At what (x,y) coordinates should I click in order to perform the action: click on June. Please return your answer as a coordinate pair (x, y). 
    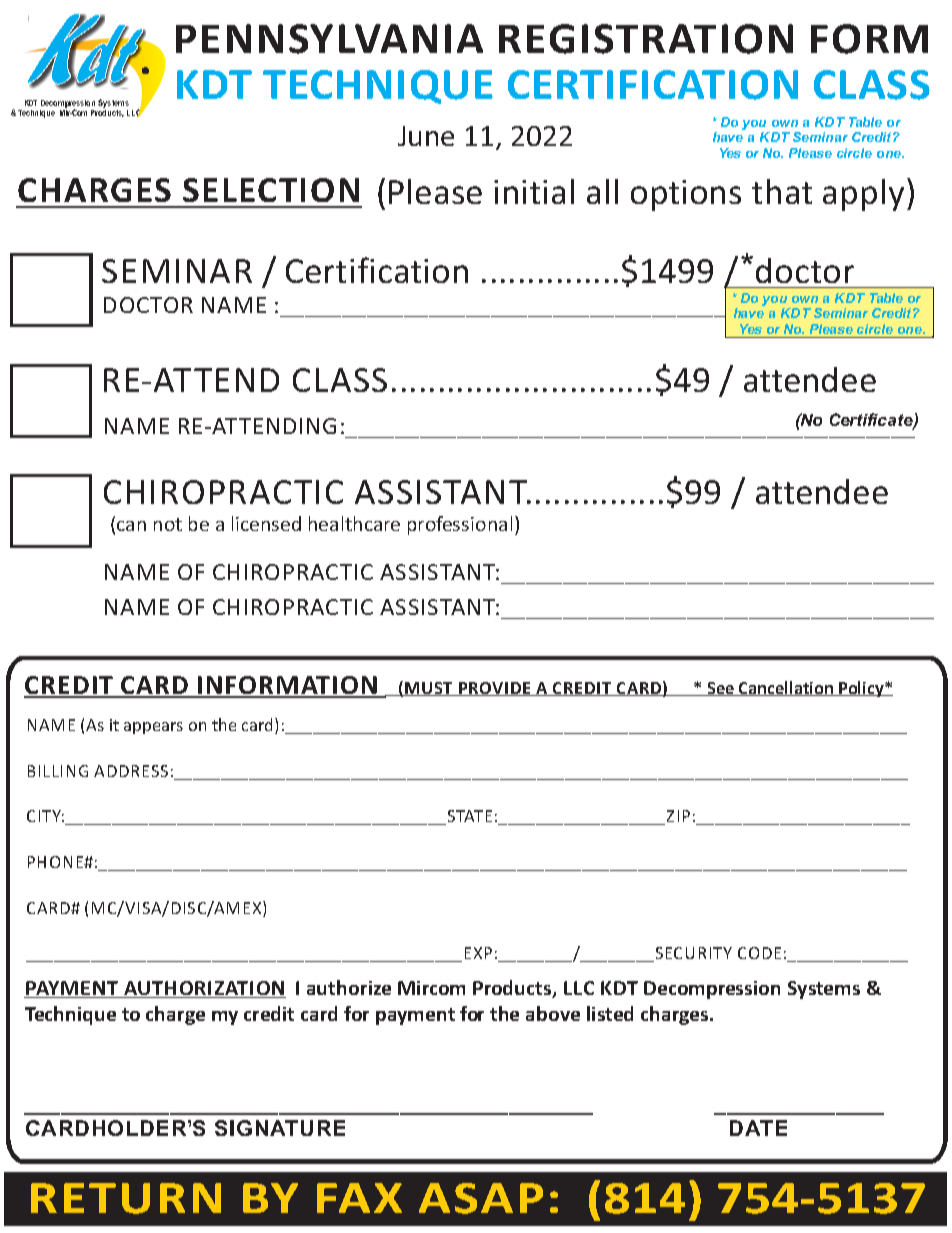
    Looking at the image, I should click on (426, 136).
